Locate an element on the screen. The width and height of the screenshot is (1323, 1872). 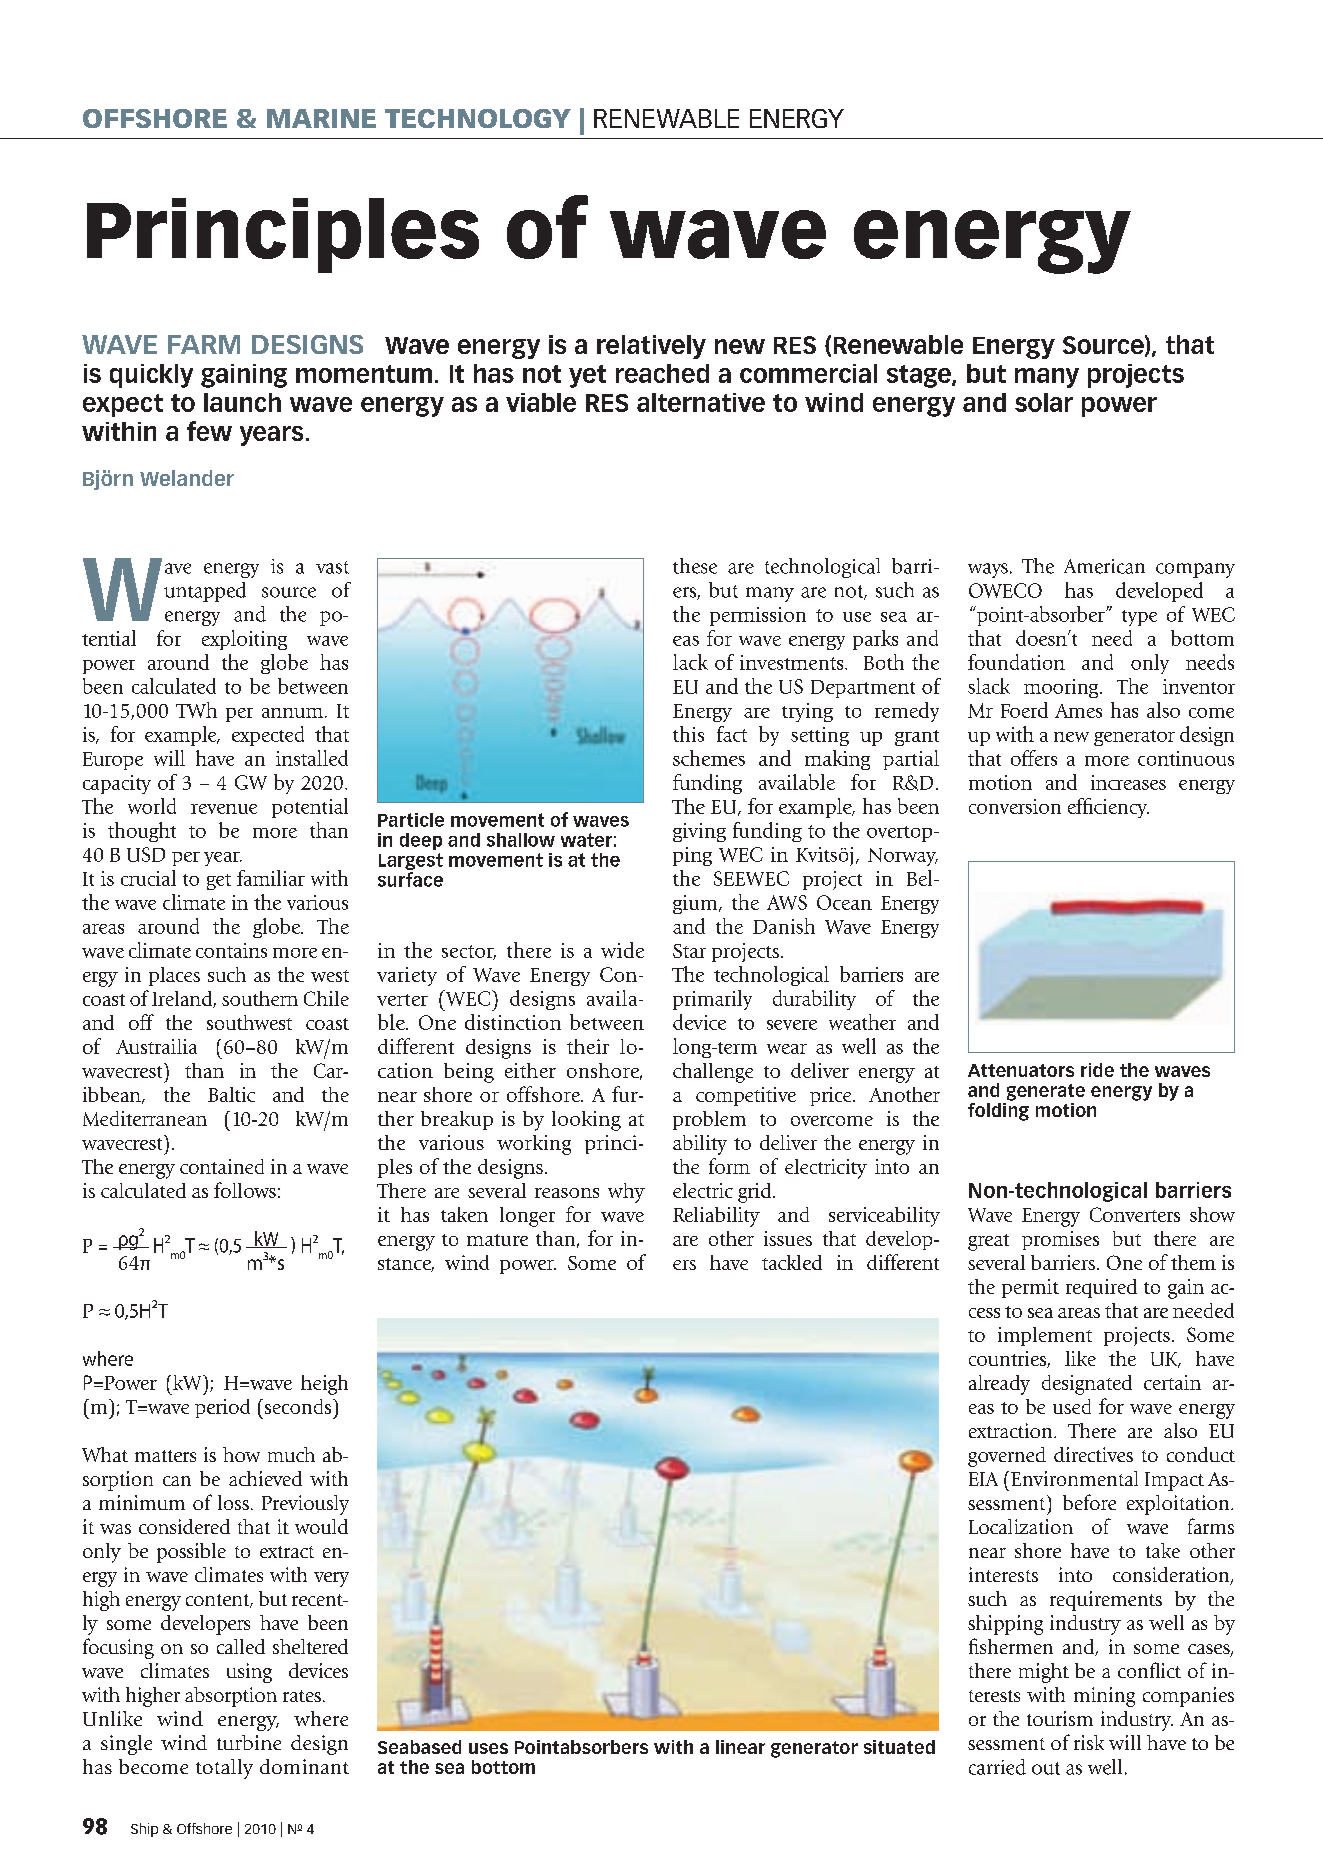
solar is located at coordinates (1044, 402).
